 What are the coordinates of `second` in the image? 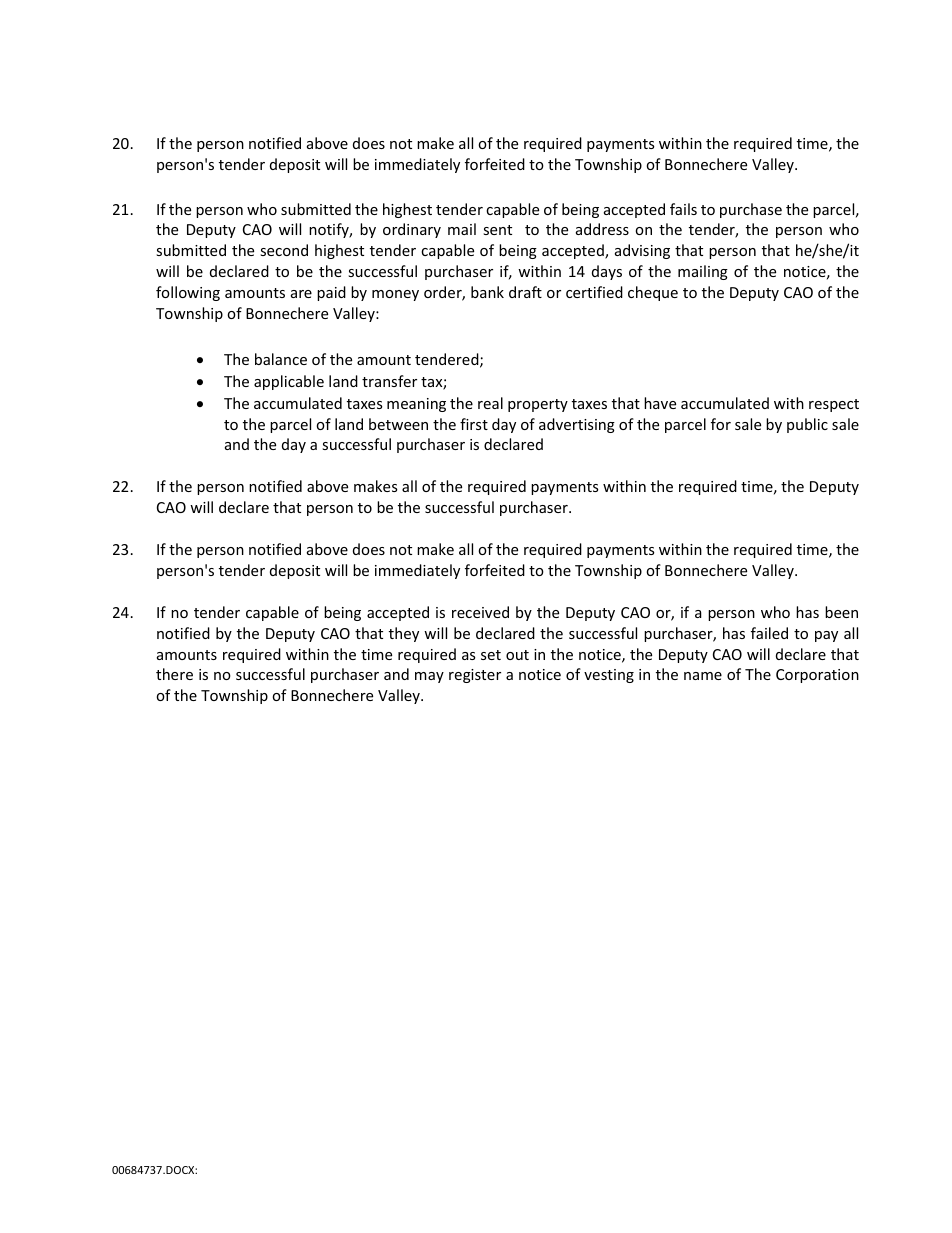 It's located at (284, 250).
